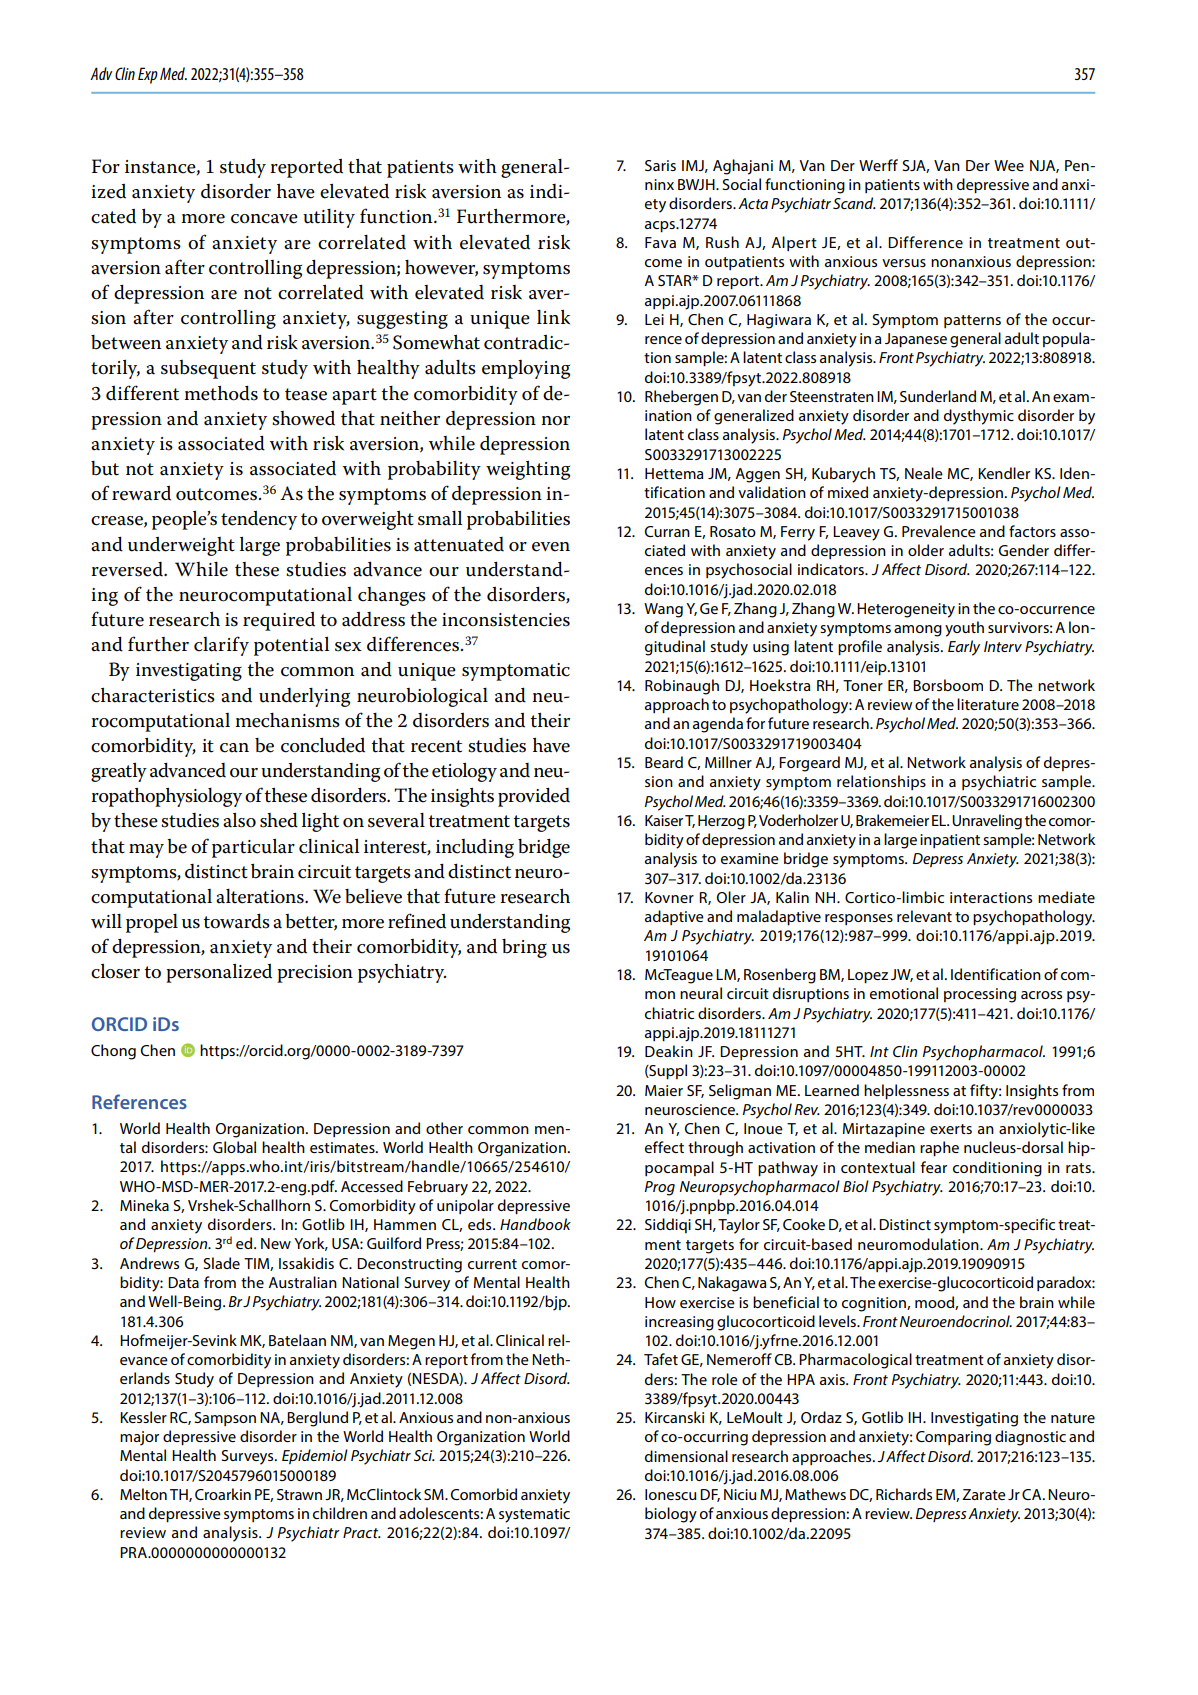  I want to click on versus, so click(904, 263).
